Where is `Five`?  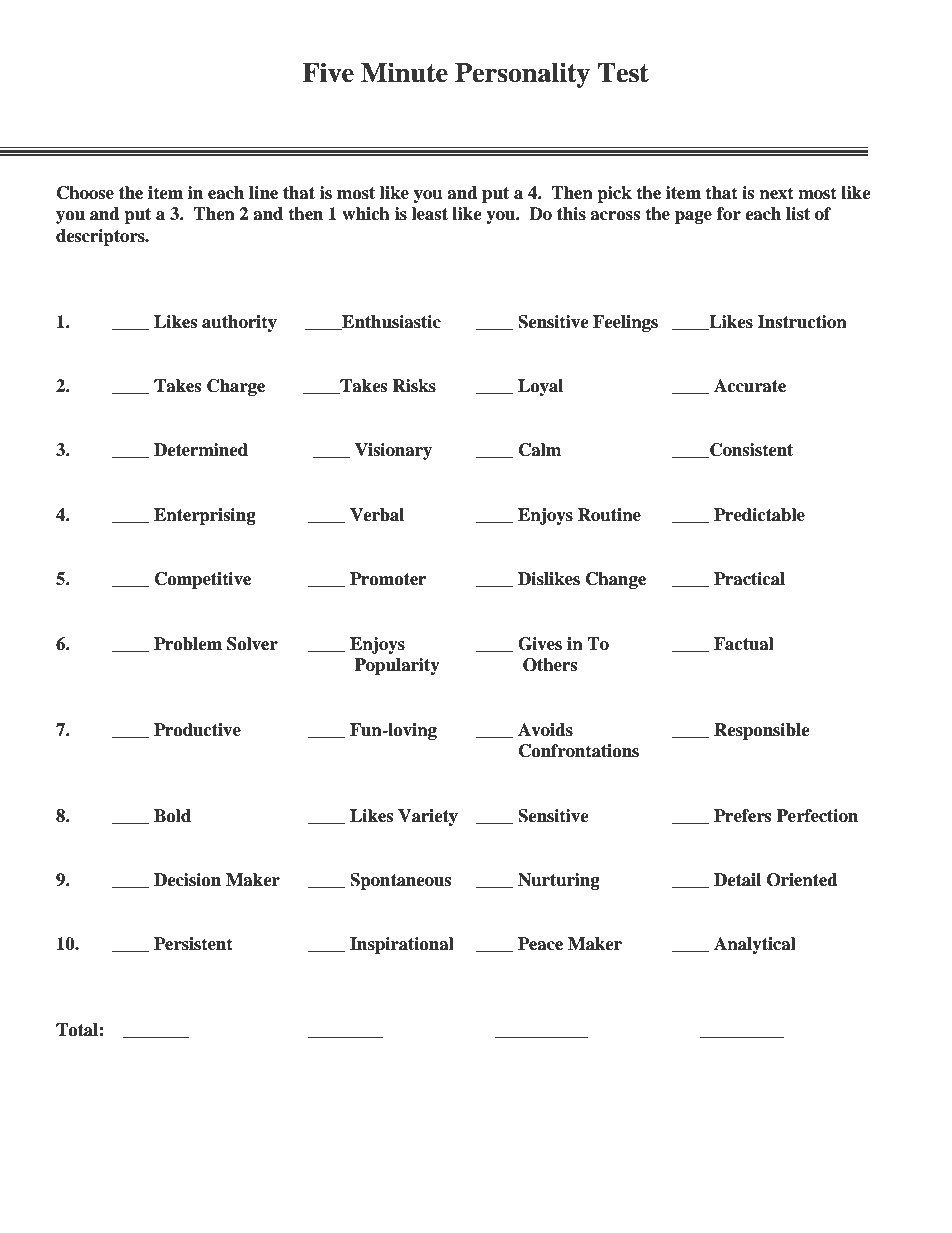 Five is located at coordinates (328, 72).
